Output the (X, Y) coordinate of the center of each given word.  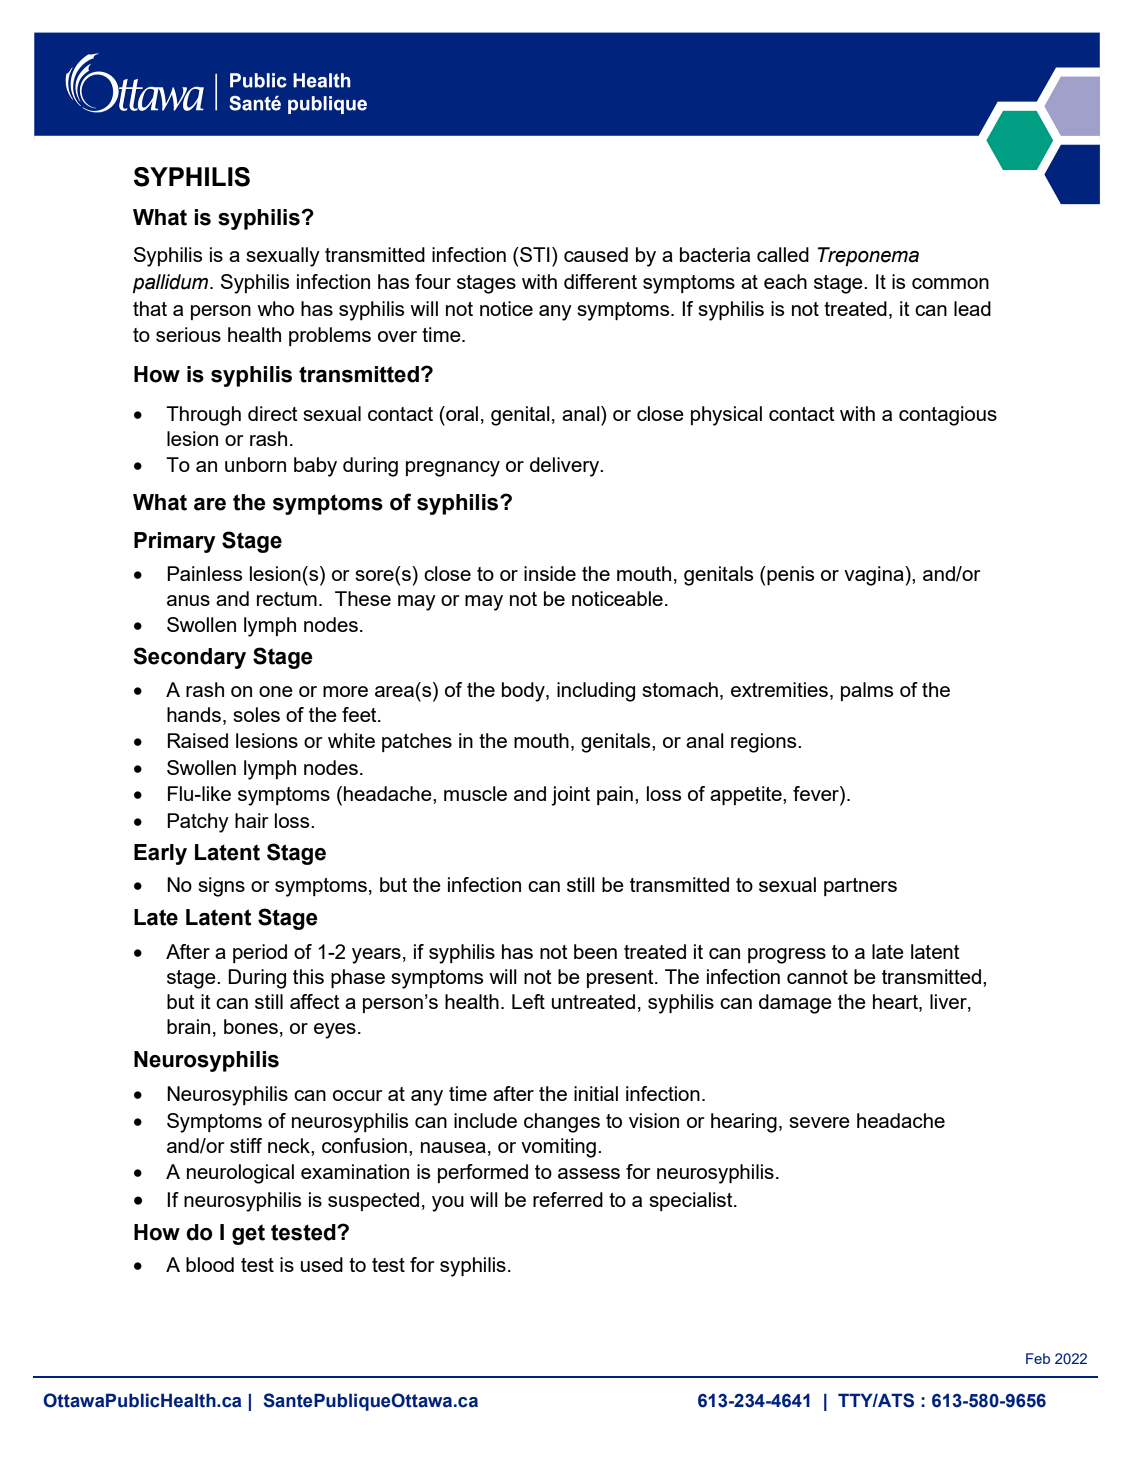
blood (210, 1264)
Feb (1038, 1358)
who (275, 308)
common (950, 283)
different (600, 281)
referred (568, 1199)
